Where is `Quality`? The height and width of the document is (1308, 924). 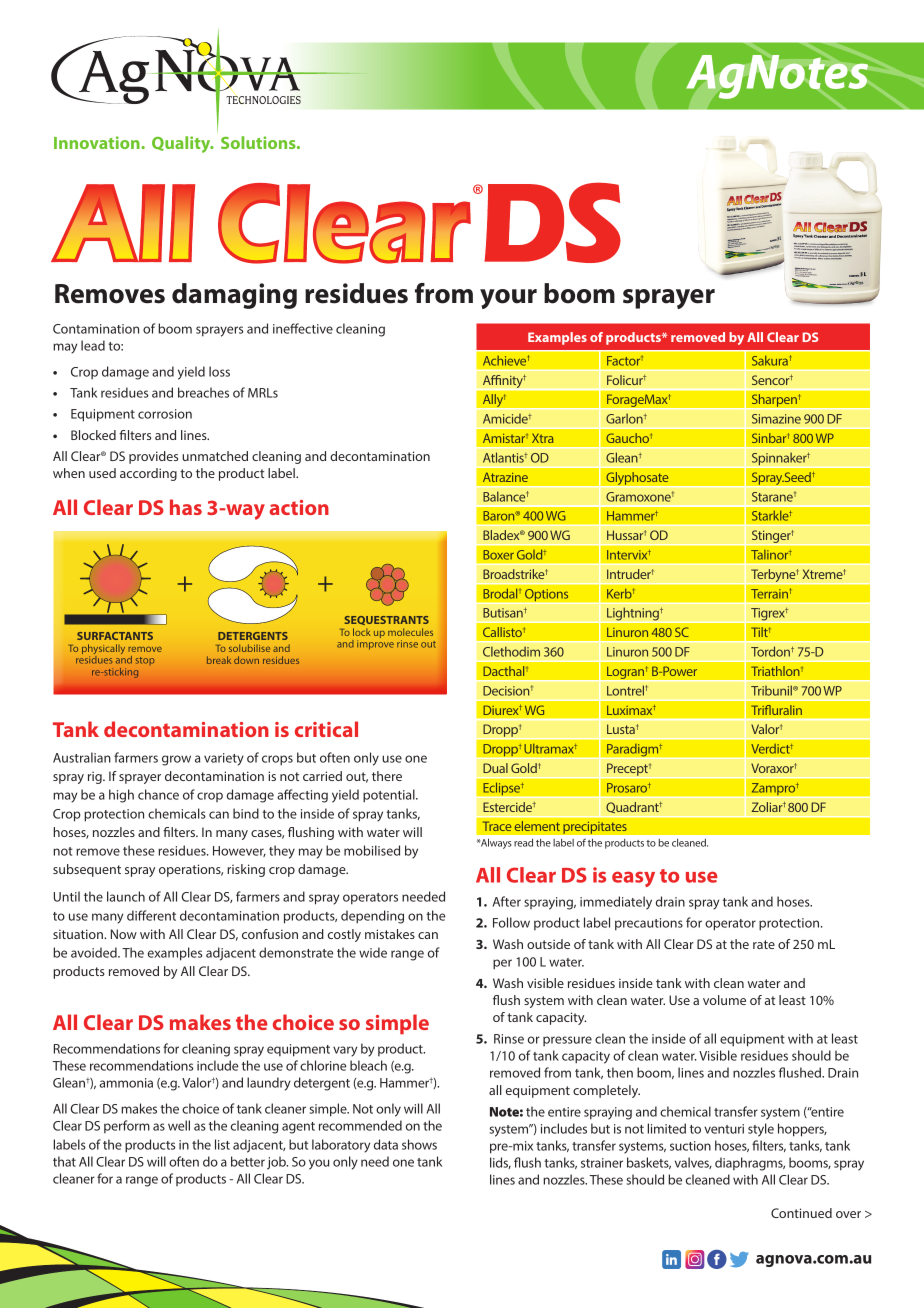 Quality is located at coordinates (182, 144).
